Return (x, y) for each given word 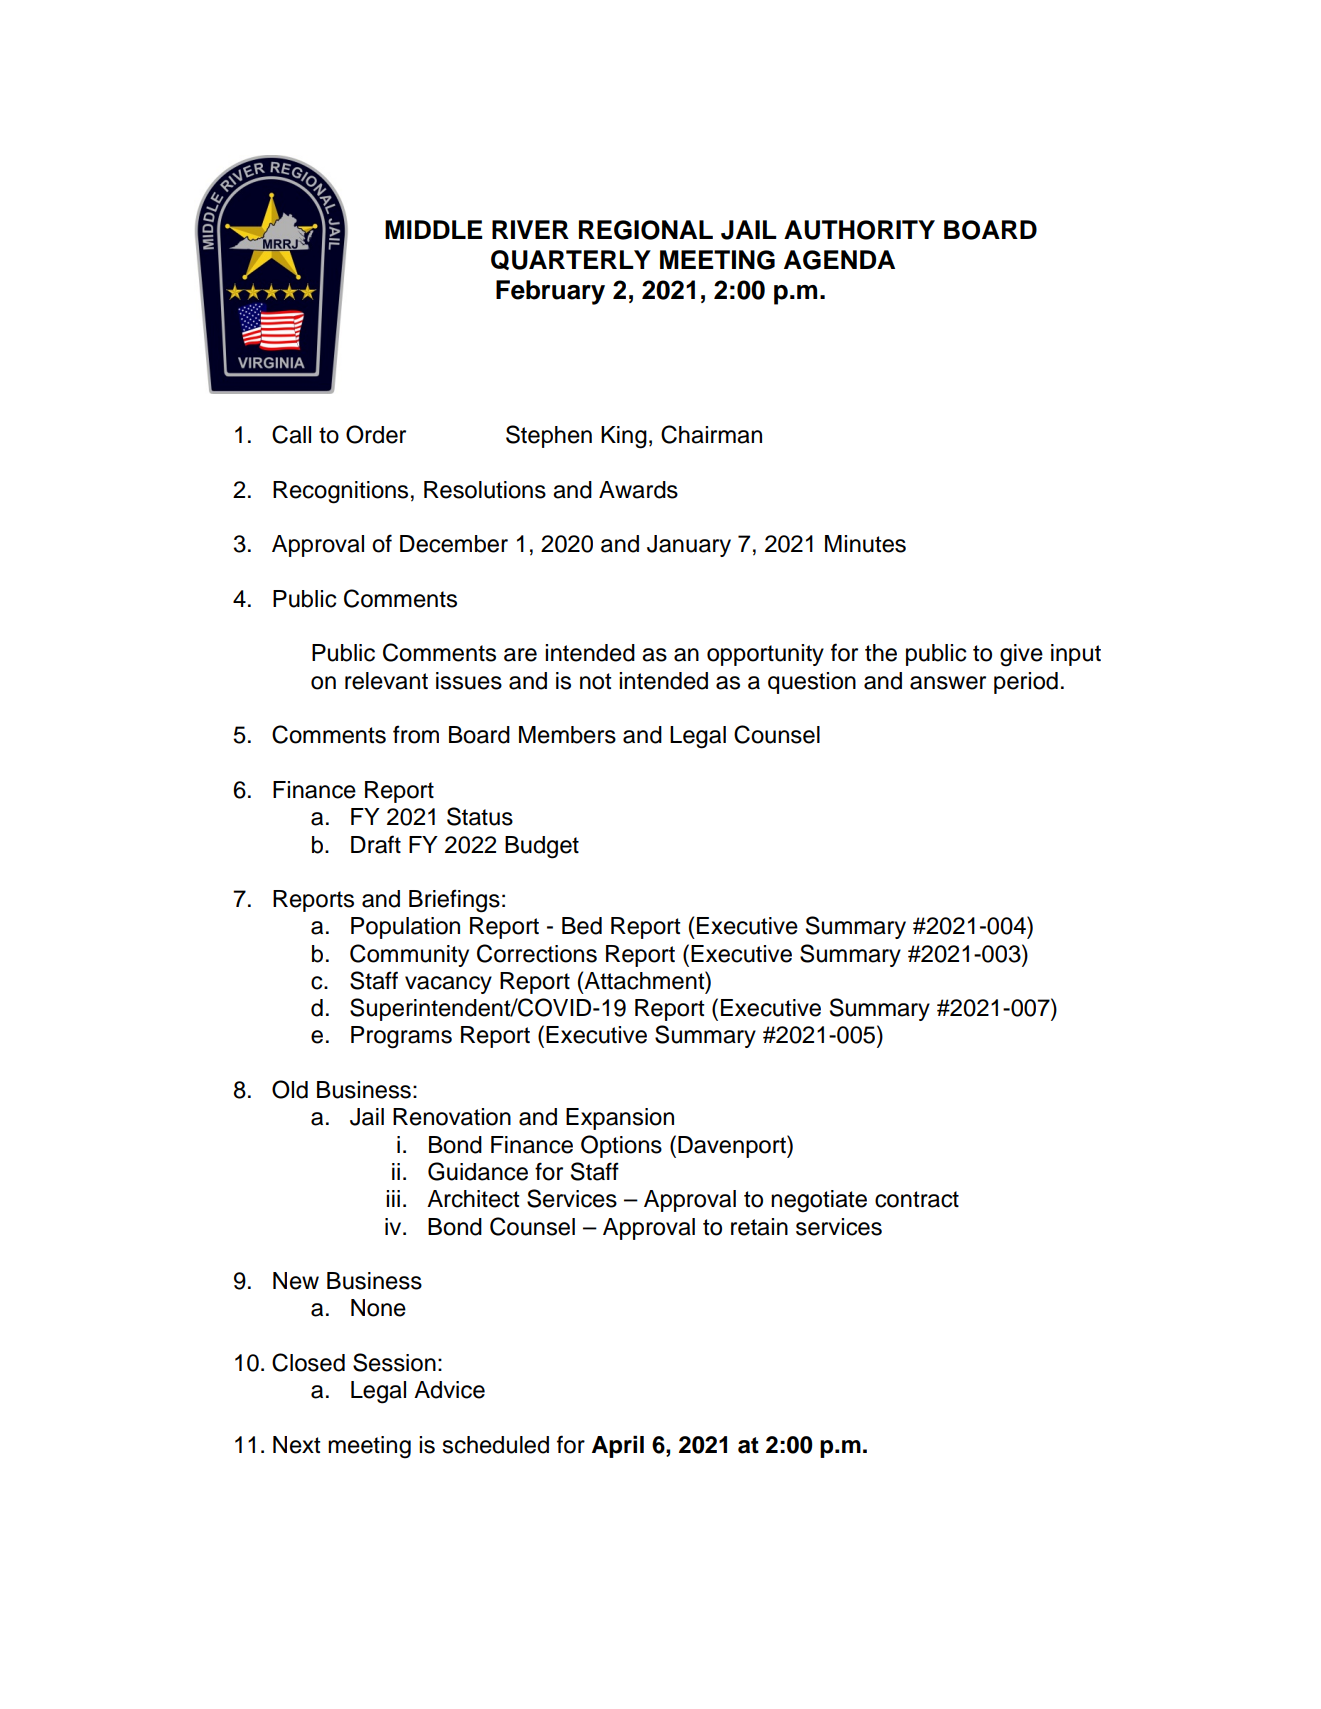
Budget (542, 847)
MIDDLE (434, 229)
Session (394, 1362)
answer (948, 683)
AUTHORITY (859, 230)
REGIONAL (646, 230)
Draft (376, 844)
